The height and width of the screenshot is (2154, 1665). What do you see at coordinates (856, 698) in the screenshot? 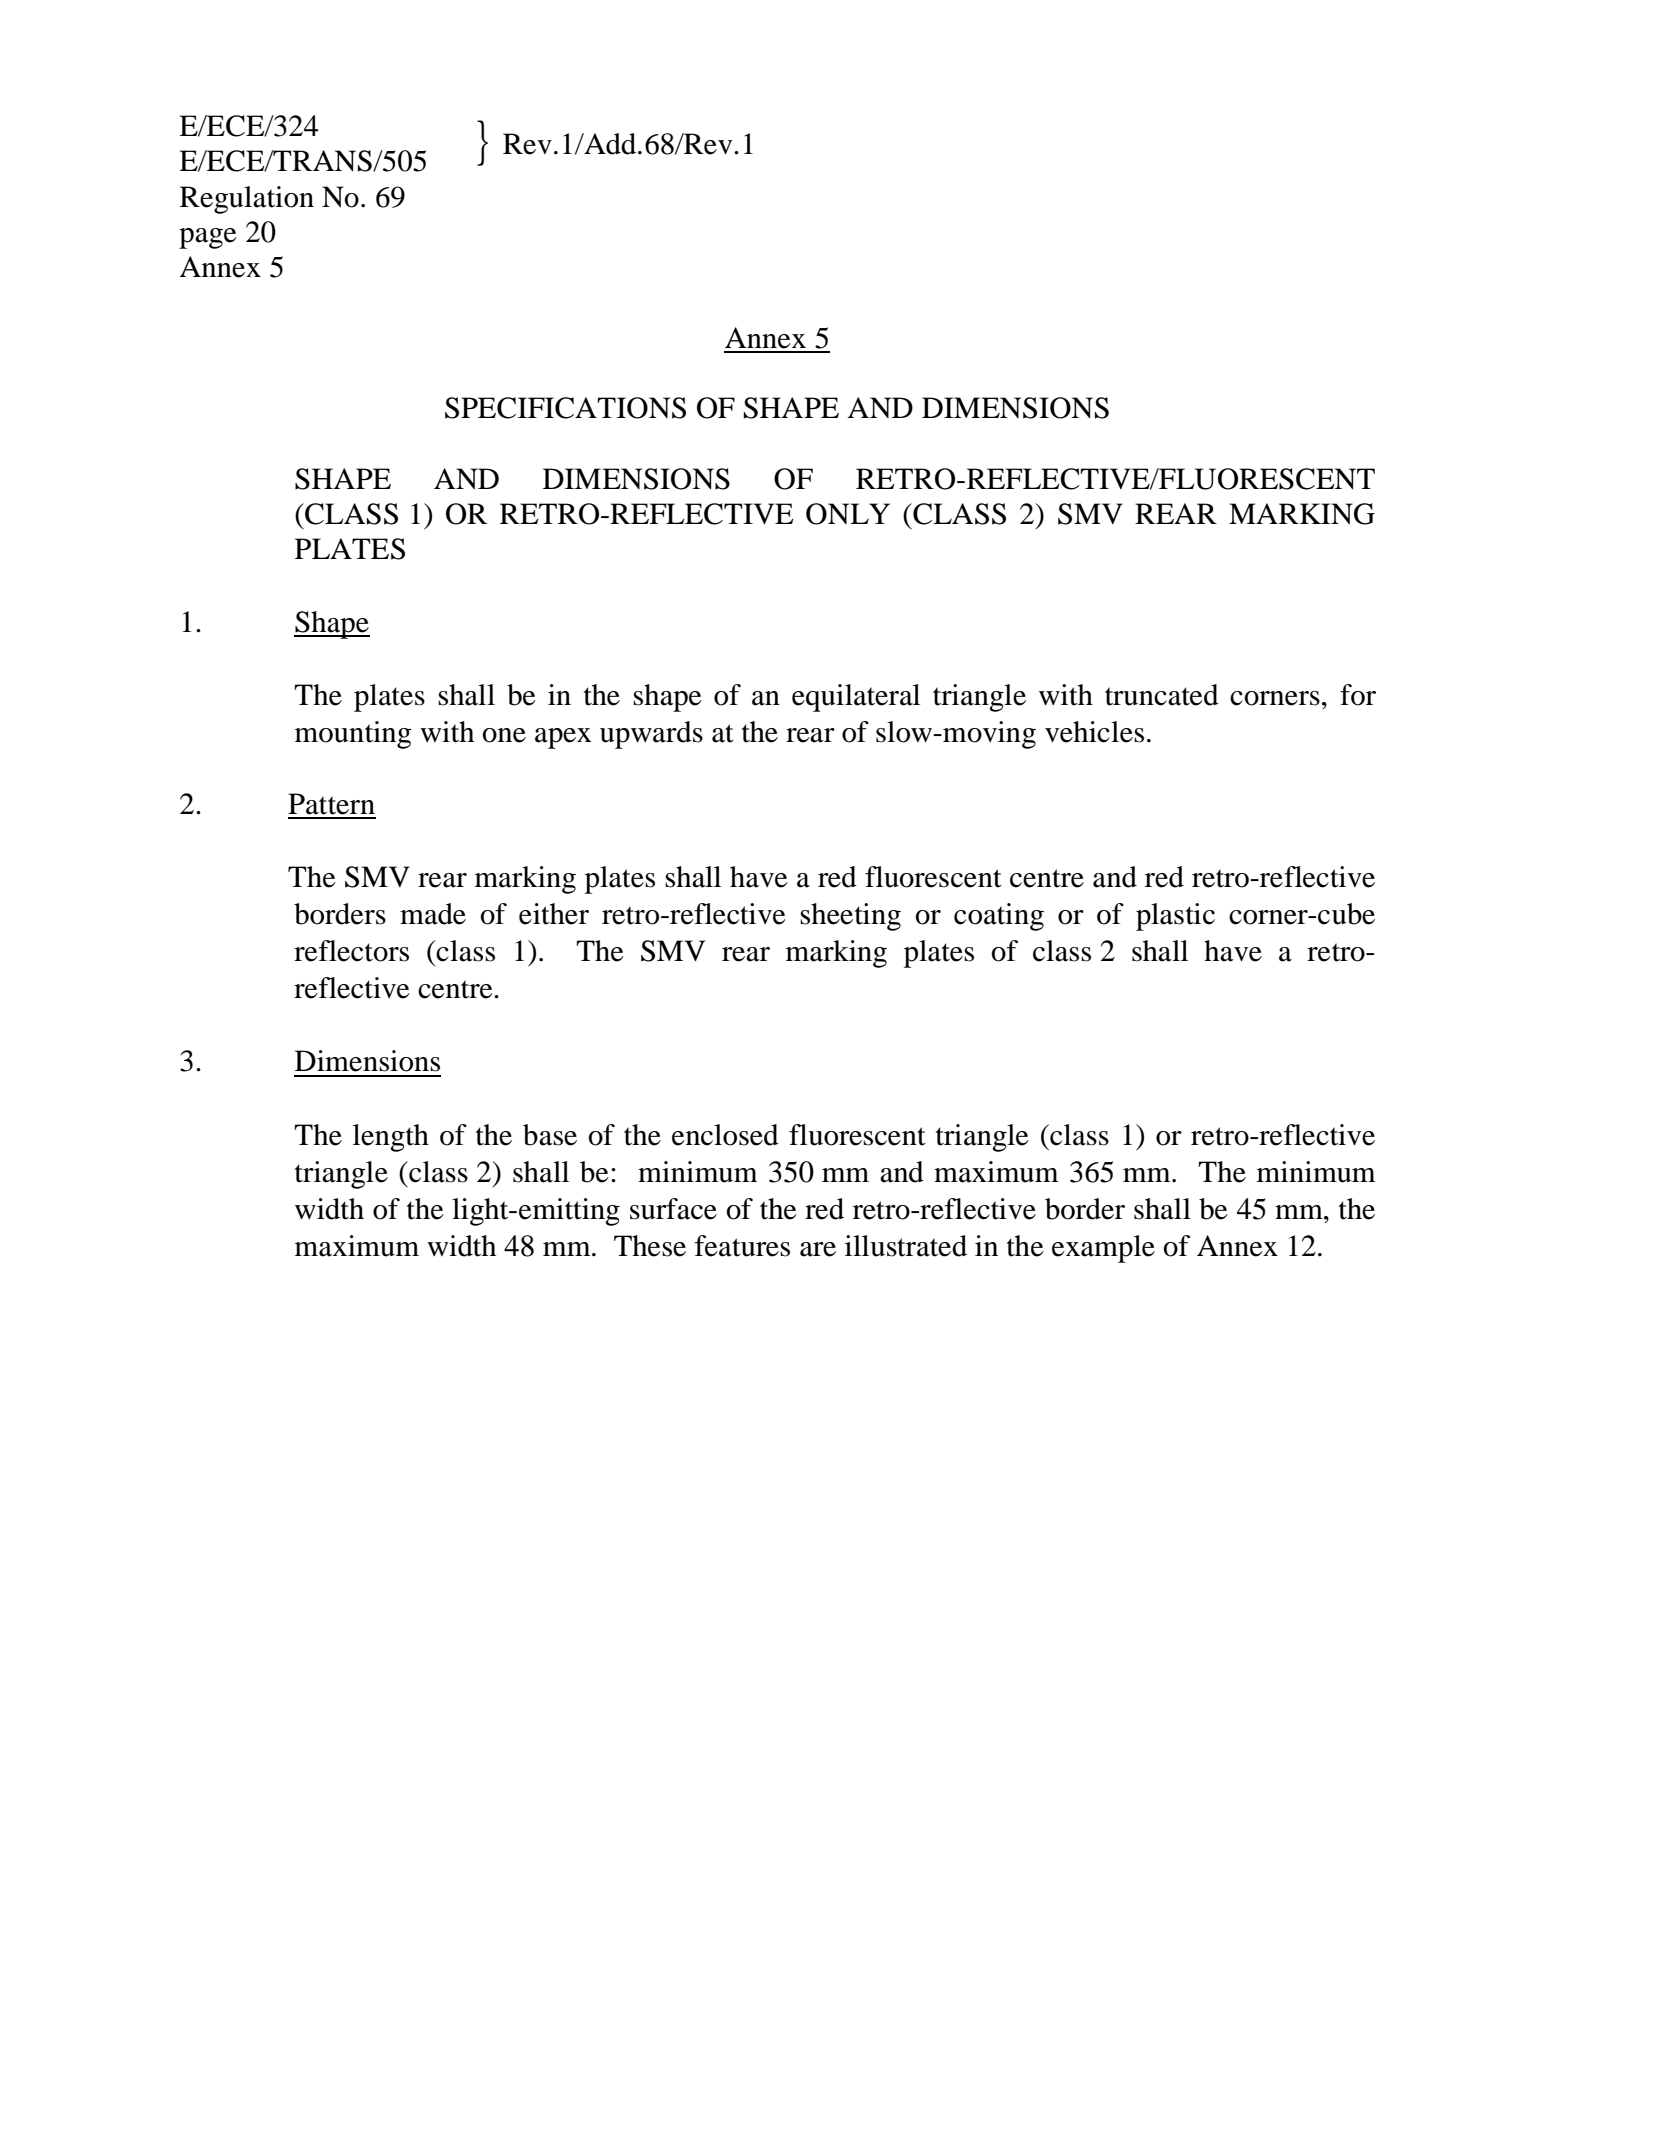
I see `equilateral` at bounding box center [856, 698].
